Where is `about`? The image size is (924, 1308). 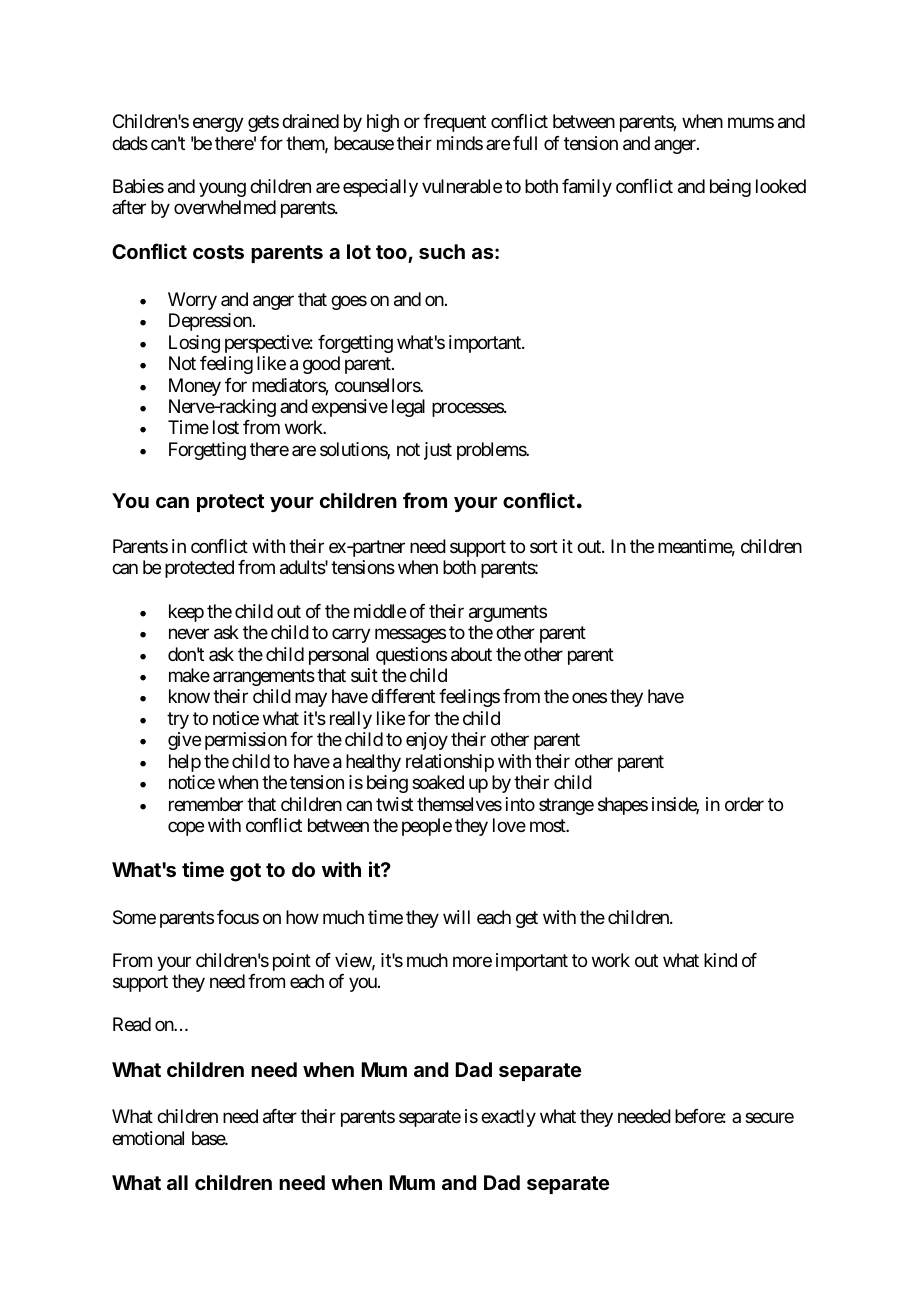 about is located at coordinates (471, 654).
